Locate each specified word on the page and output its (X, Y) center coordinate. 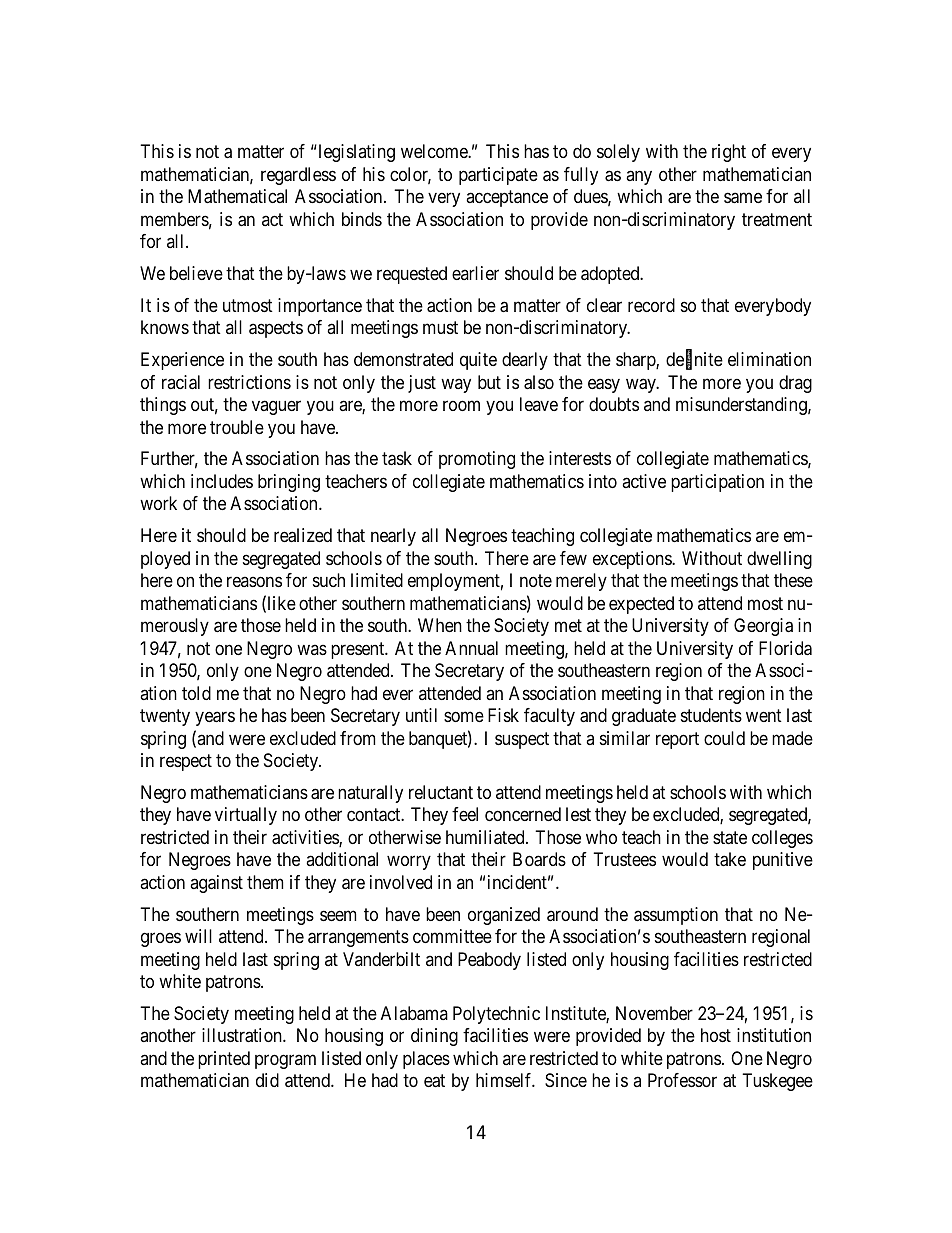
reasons (254, 582)
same (743, 198)
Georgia (763, 627)
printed (224, 1060)
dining (434, 1037)
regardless (298, 176)
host (716, 1035)
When (440, 625)
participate (498, 176)
